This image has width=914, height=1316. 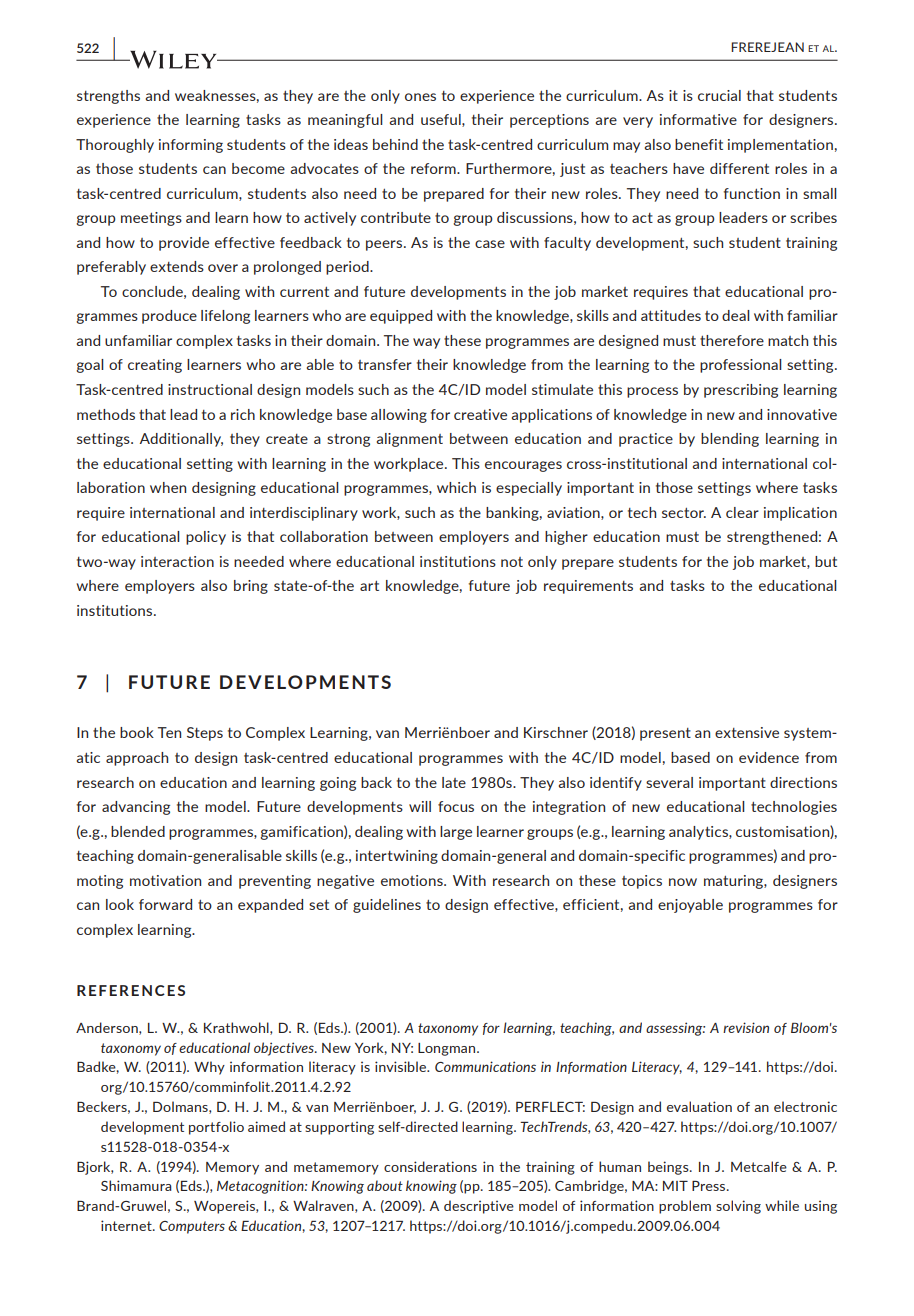 What do you see at coordinates (420, 97) in the image?
I see `ones` at bounding box center [420, 97].
